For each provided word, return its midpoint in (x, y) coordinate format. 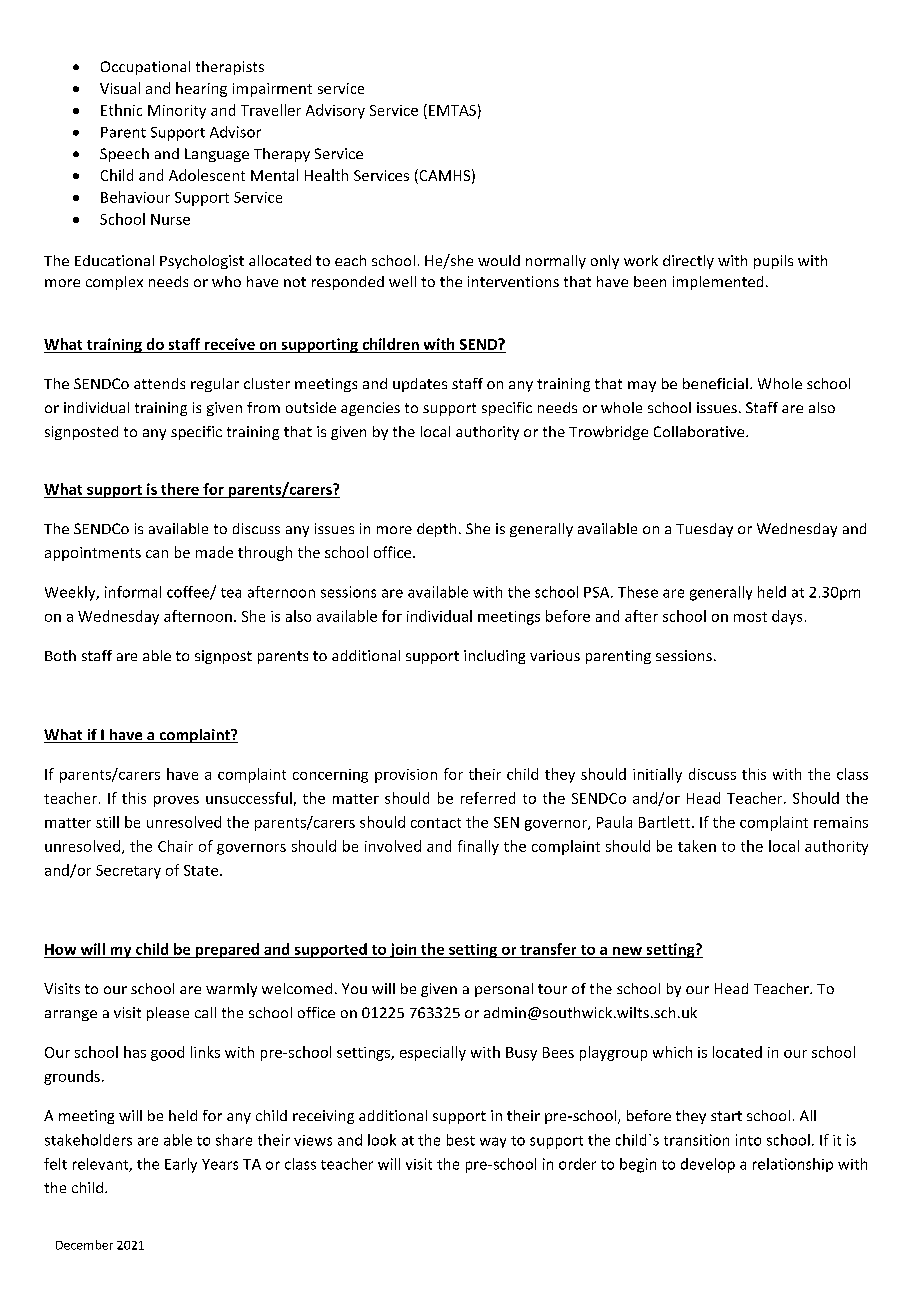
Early (181, 1165)
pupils (773, 262)
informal (133, 592)
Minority (177, 112)
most (750, 617)
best (461, 1140)
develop (708, 1165)
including (494, 657)
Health (326, 175)
